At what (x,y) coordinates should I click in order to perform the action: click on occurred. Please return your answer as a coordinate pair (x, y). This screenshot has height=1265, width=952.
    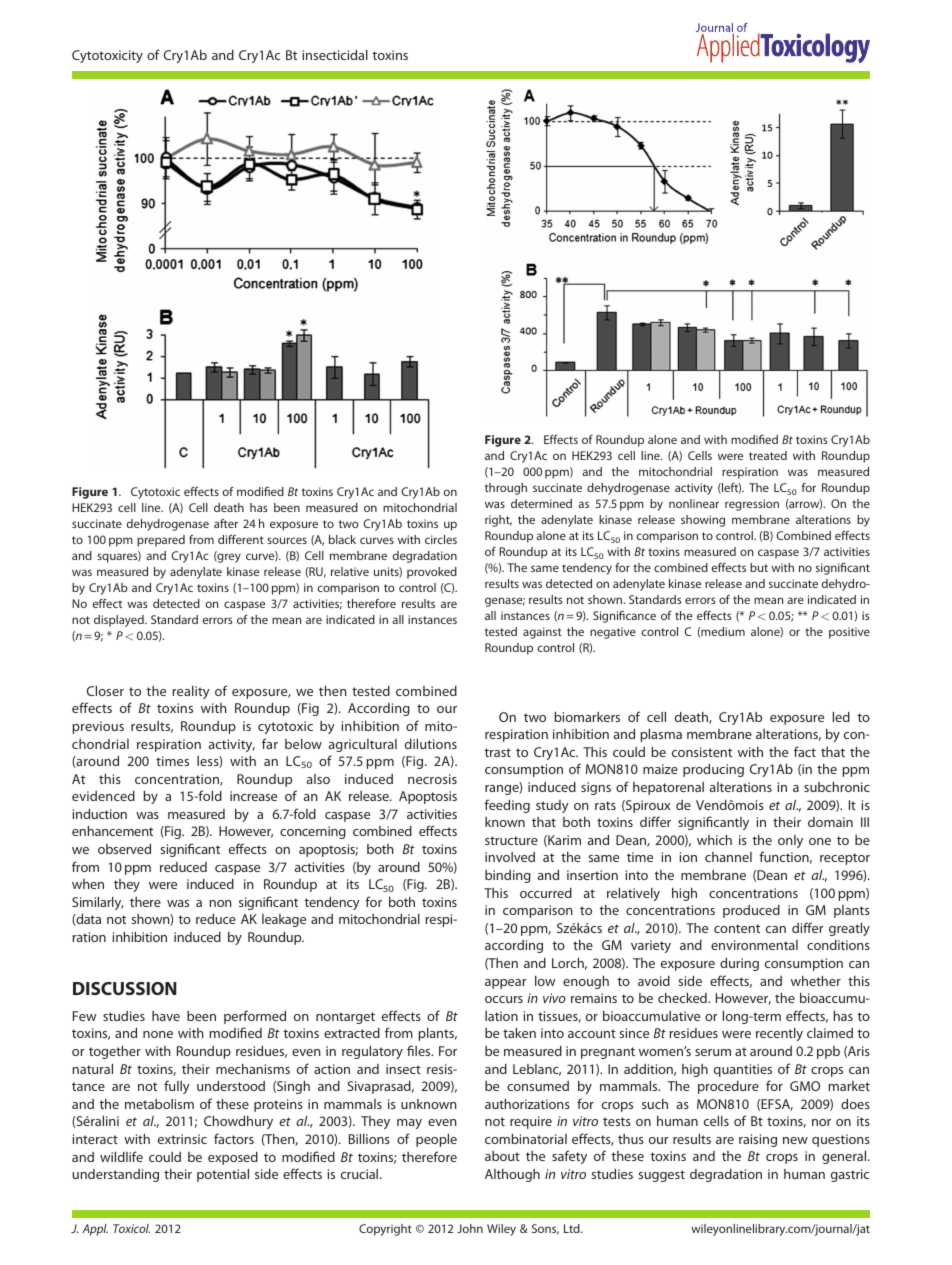
    Looking at the image, I should click on (546, 893).
